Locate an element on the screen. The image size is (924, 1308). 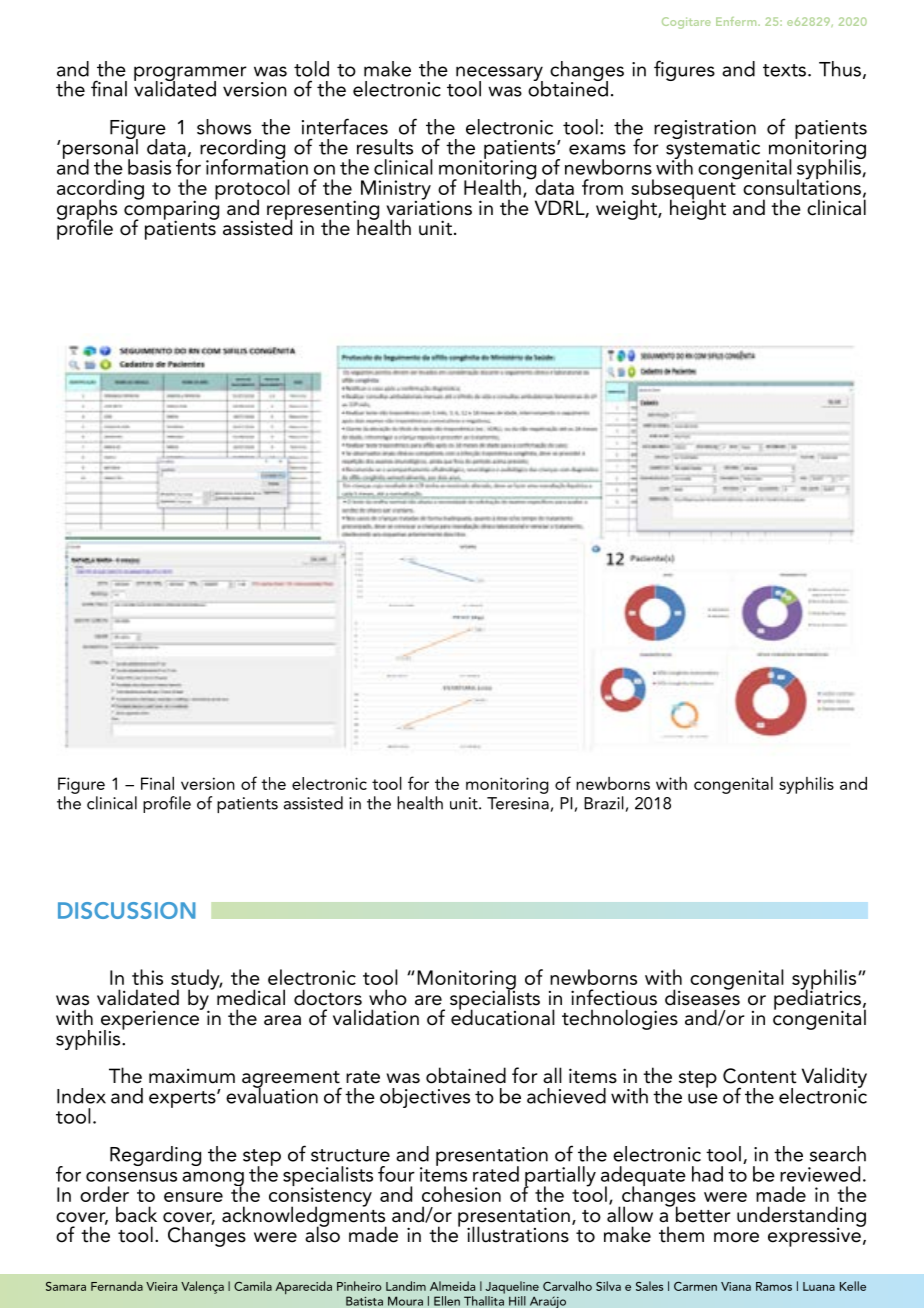
registration is located at coordinates (705, 130).
